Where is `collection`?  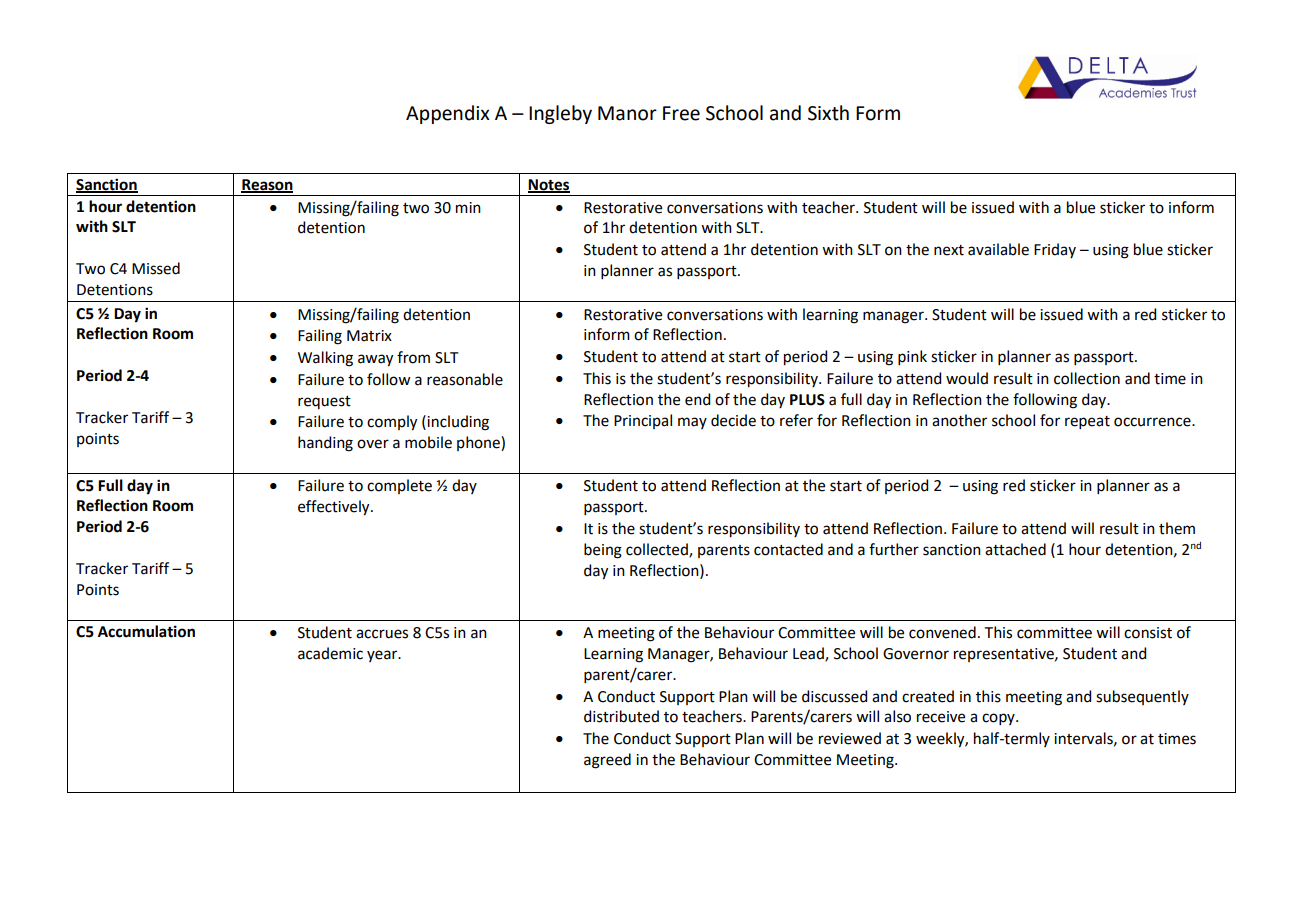 collection is located at coordinates (1087, 378).
